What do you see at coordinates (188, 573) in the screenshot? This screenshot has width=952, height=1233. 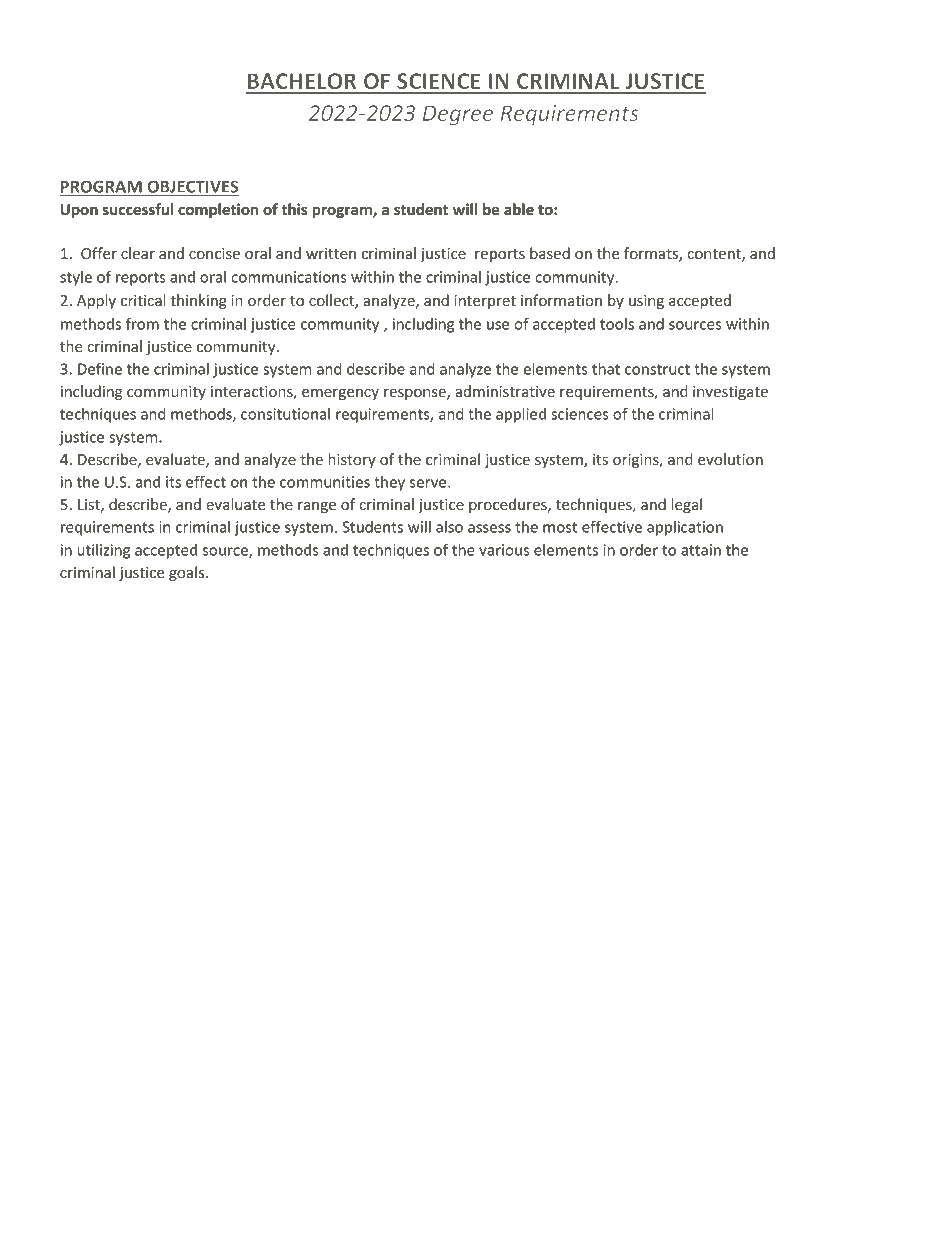 I see `goals` at bounding box center [188, 573].
